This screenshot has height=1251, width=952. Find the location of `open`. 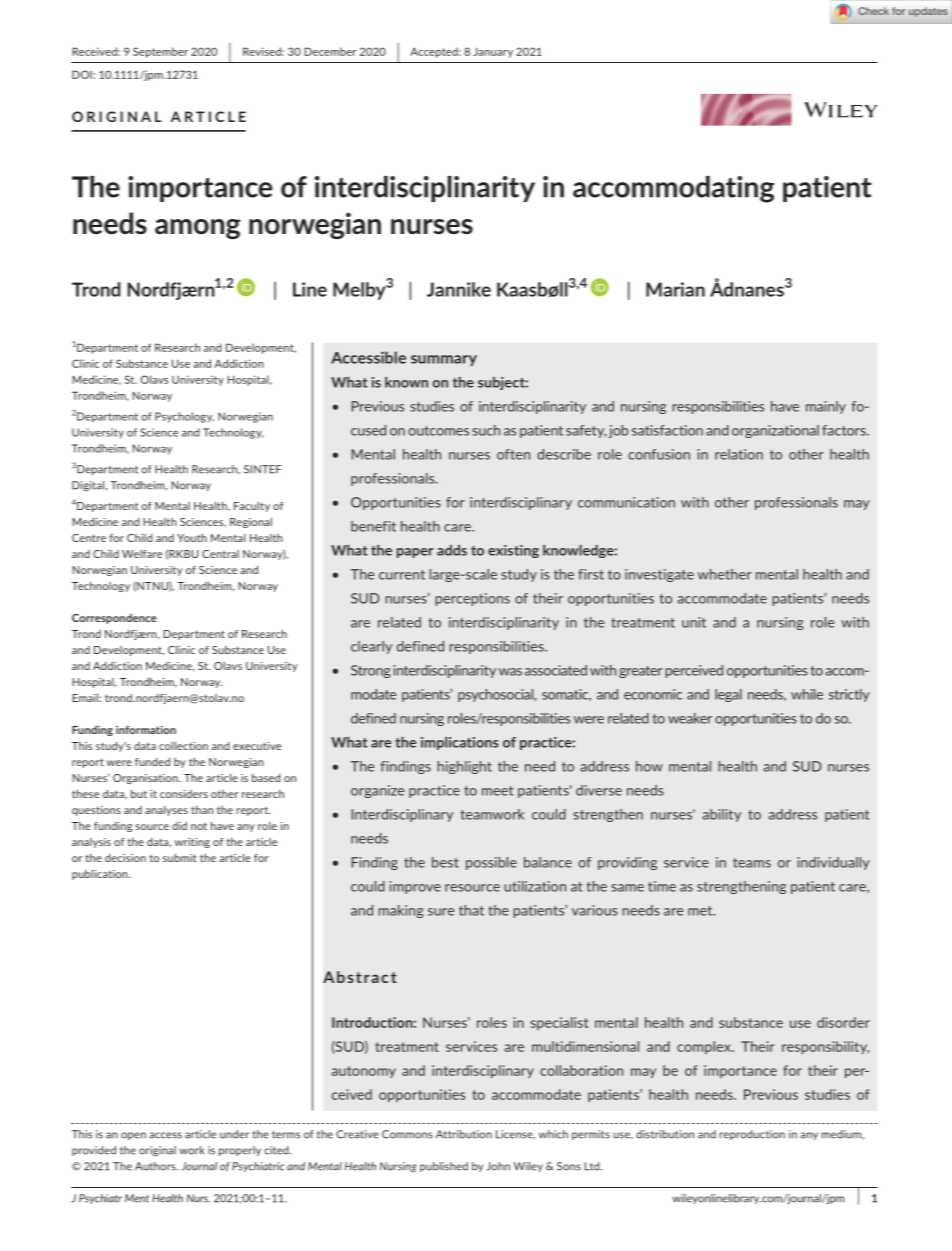

open is located at coordinates (133, 1136).
